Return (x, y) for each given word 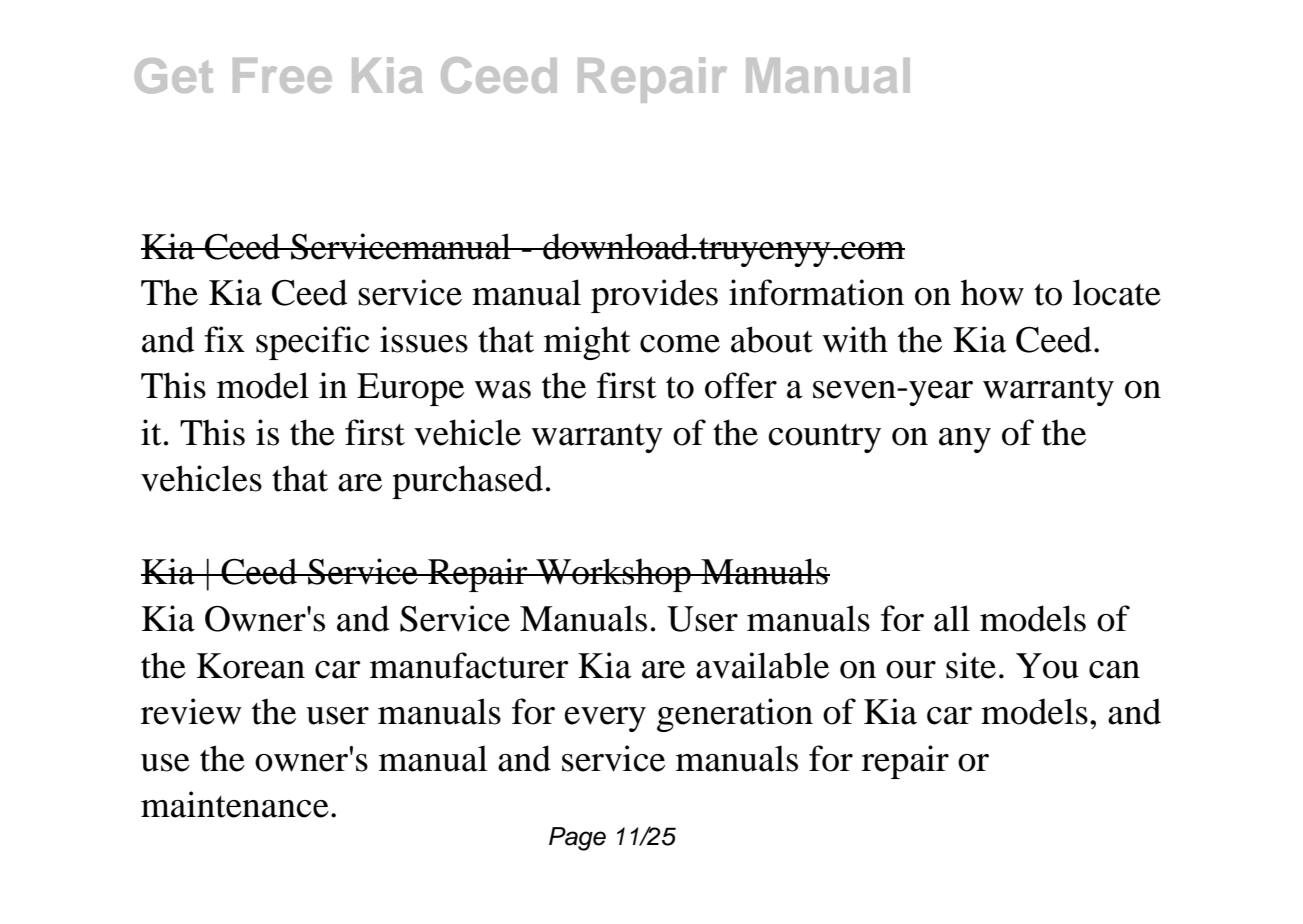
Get (174, 76)
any (965, 440)
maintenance (235, 804)
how (992, 292)
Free (282, 75)
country (825, 438)
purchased (467, 482)
